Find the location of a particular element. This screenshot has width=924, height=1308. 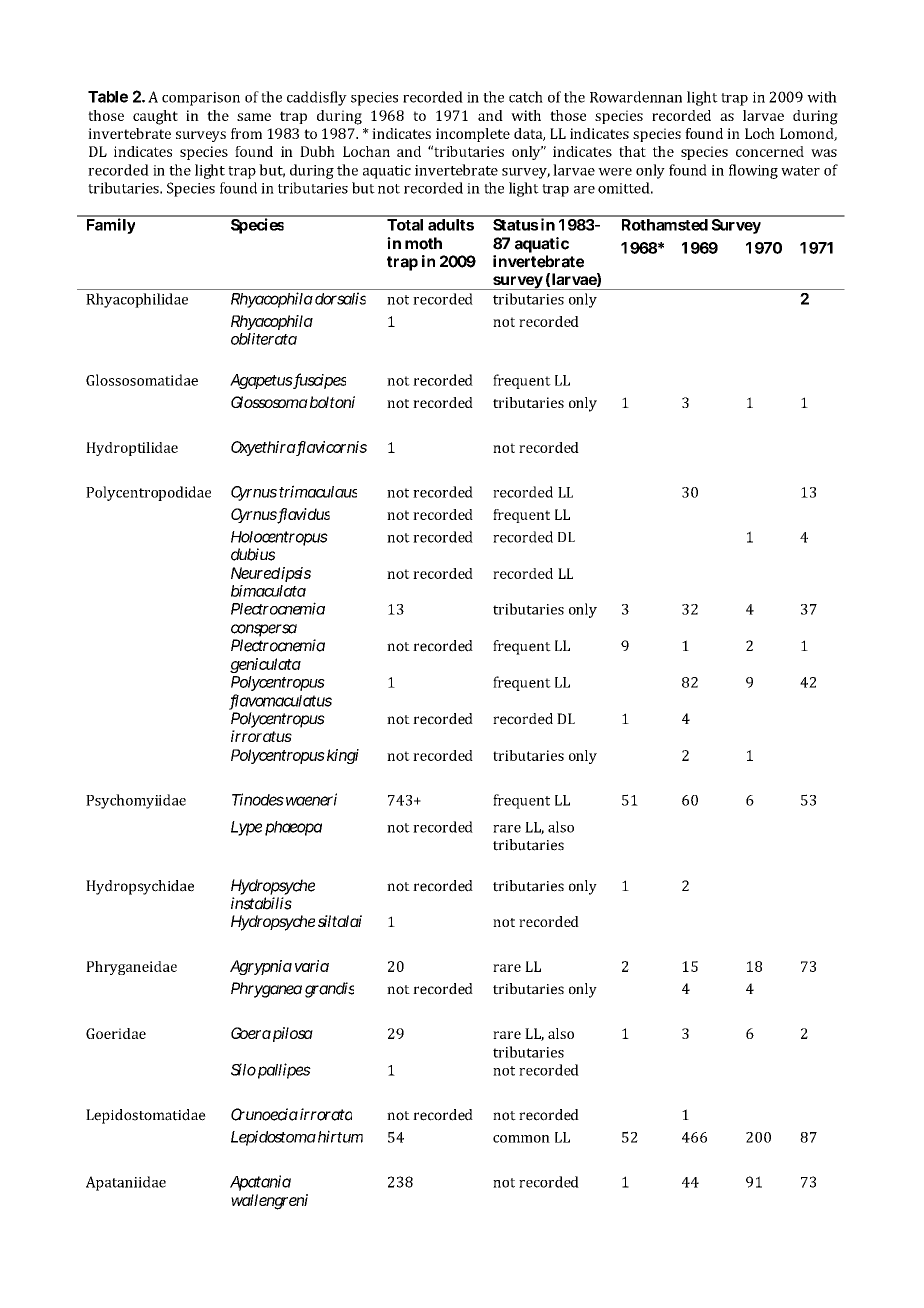

Agapetus is located at coordinates (262, 381).
